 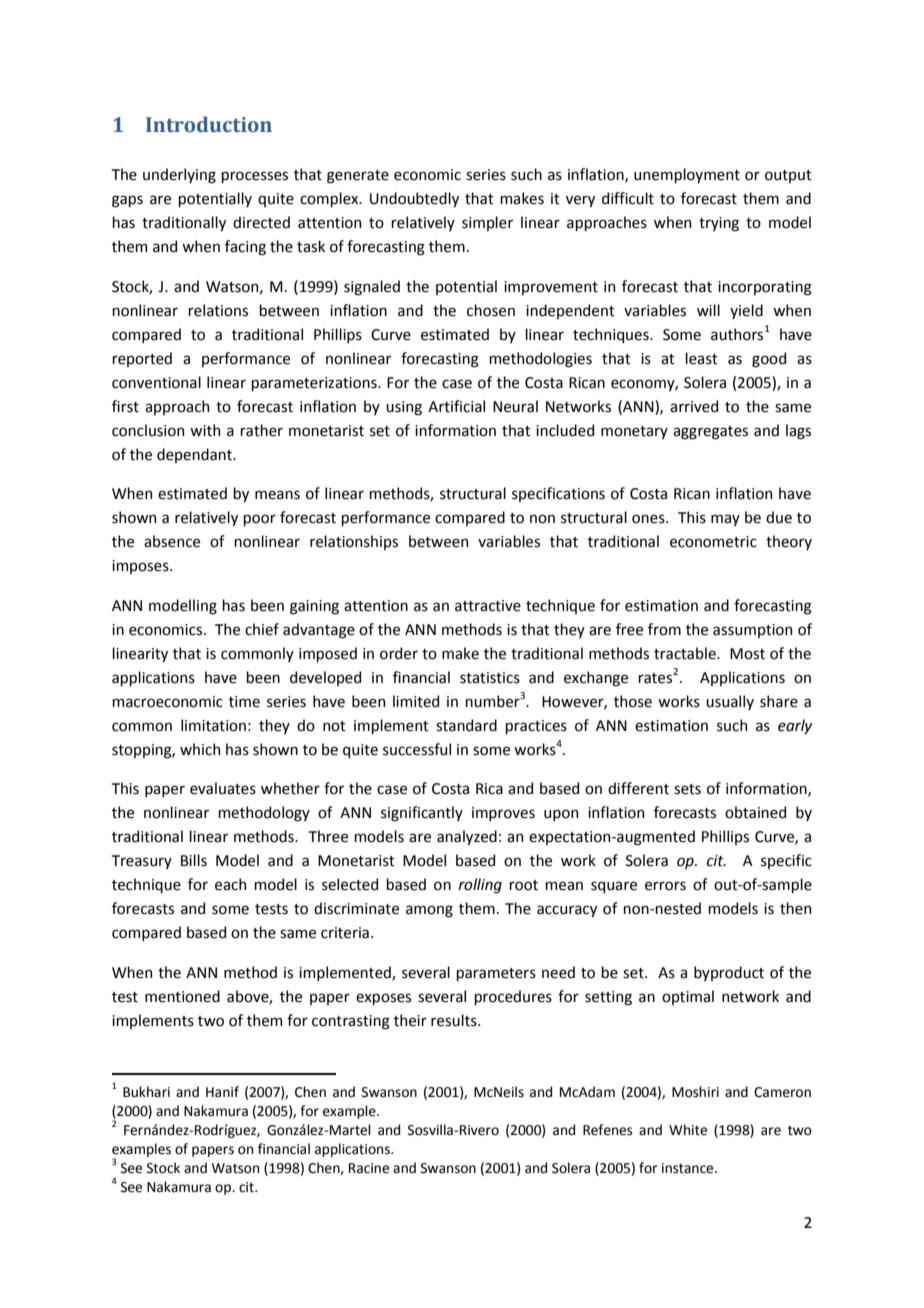 I want to click on Most, so click(x=747, y=654).
